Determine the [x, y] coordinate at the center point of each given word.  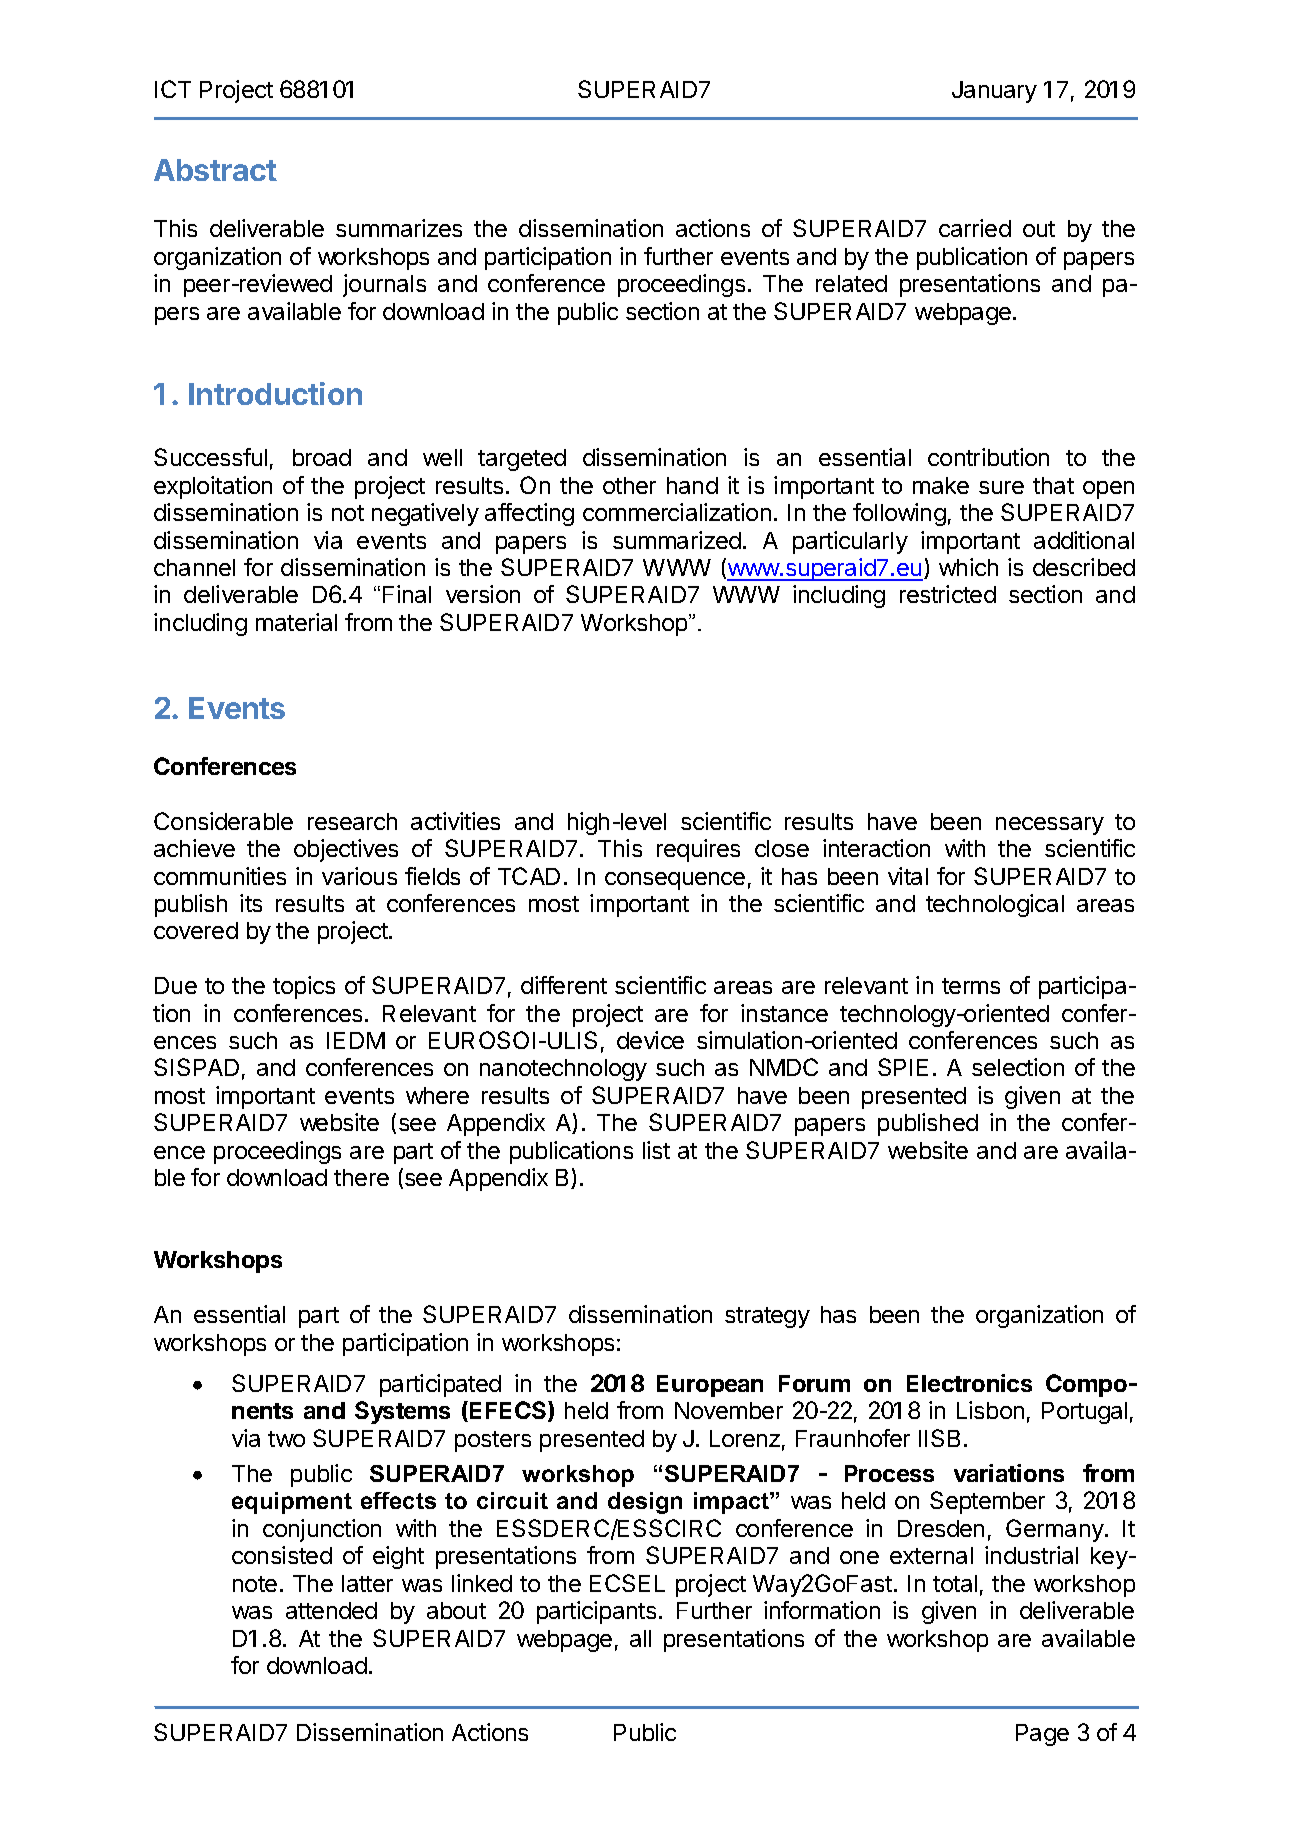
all [640, 1638]
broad [322, 457]
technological [995, 905]
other [629, 485]
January [994, 92]
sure [1001, 487]
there [361, 1177]
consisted [282, 1555]
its [251, 903]
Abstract [215, 170]
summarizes [399, 228]
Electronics [969, 1383]
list [656, 1150]
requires [698, 850]
